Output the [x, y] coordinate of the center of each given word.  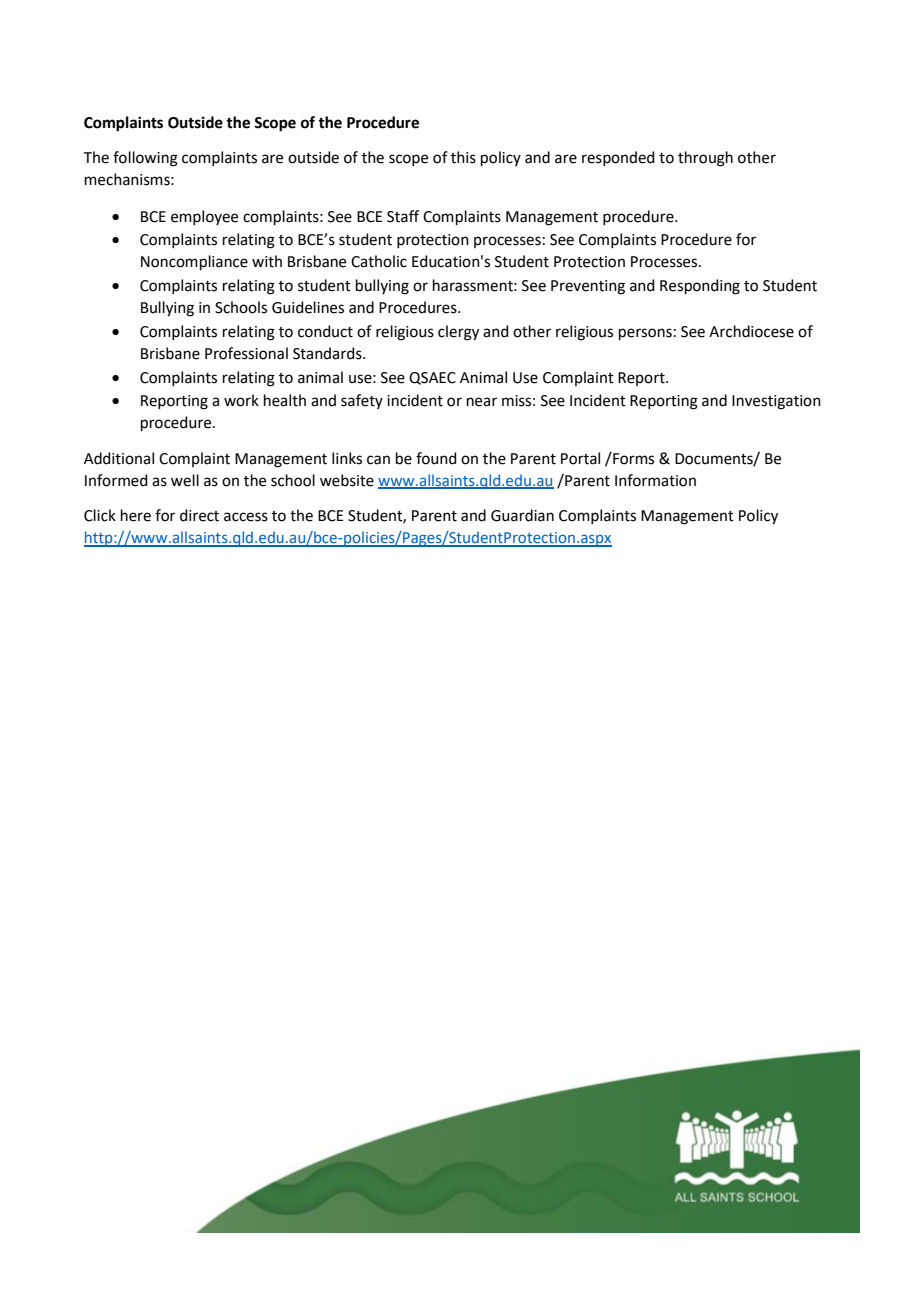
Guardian [522, 515]
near [482, 402]
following [145, 159]
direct [199, 515]
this [463, 157]
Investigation [776, 402]
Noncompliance [194, 262]
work [241, 400]
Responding [700, 287]
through [705, 159]
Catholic [379, 261]
